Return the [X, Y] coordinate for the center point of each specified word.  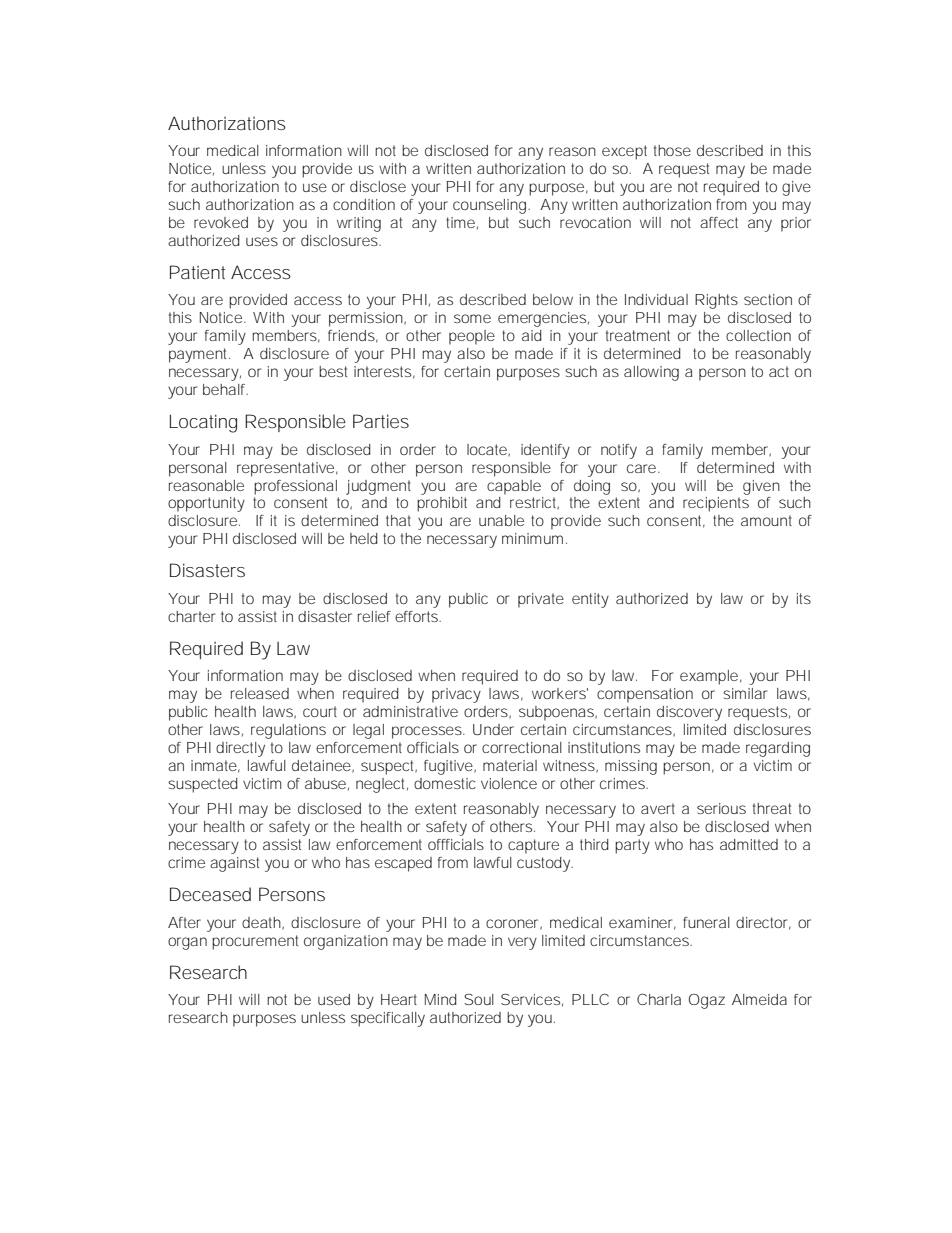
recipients [716, 504]
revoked [221, 222]
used [334, 999]
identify [545, 451]
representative [287, 469]
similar [745, 693]
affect [719, 222]
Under [493, 729]
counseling [491, 206]
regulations [288, 731]
